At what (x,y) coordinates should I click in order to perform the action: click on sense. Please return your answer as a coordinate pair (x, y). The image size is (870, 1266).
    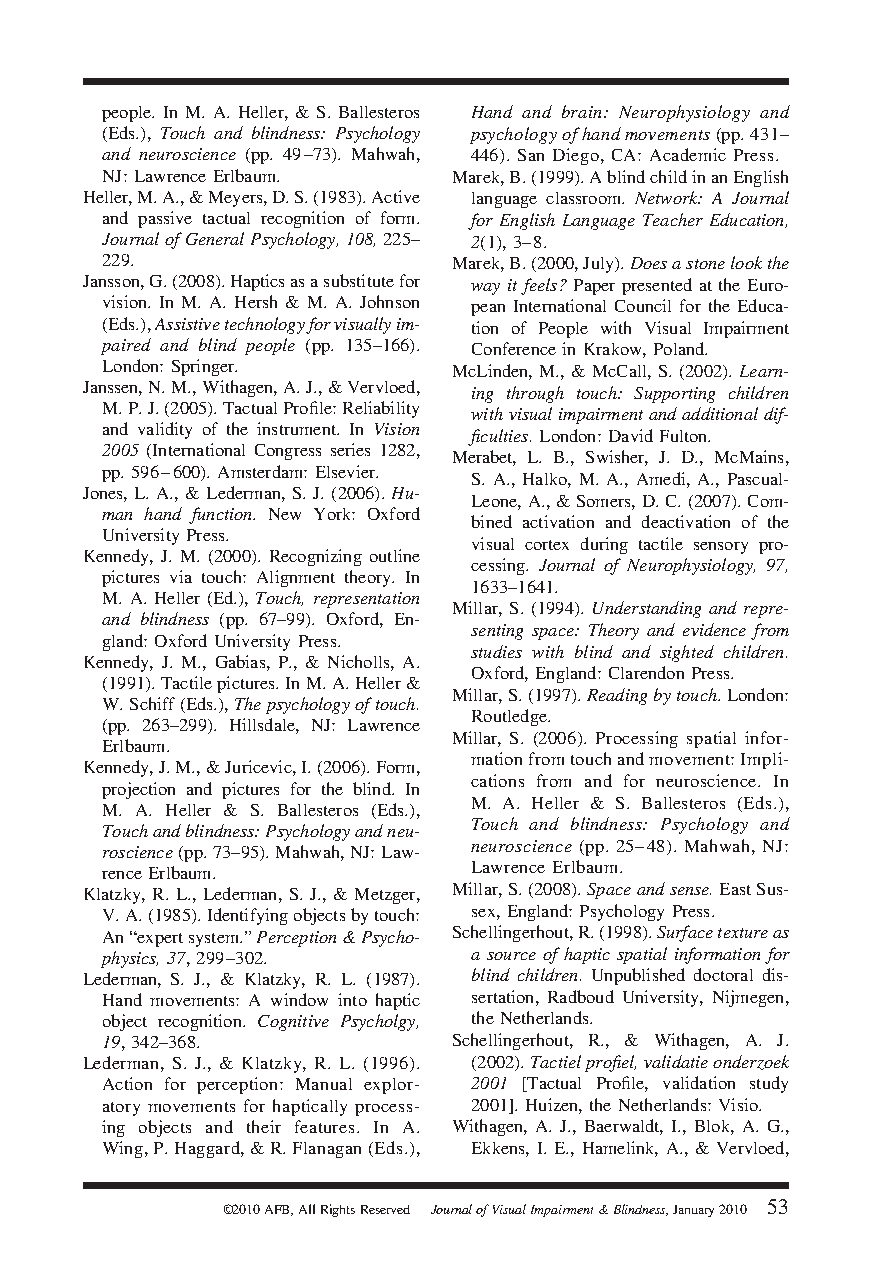
    Looking at the image, I should click on (690, 891).
